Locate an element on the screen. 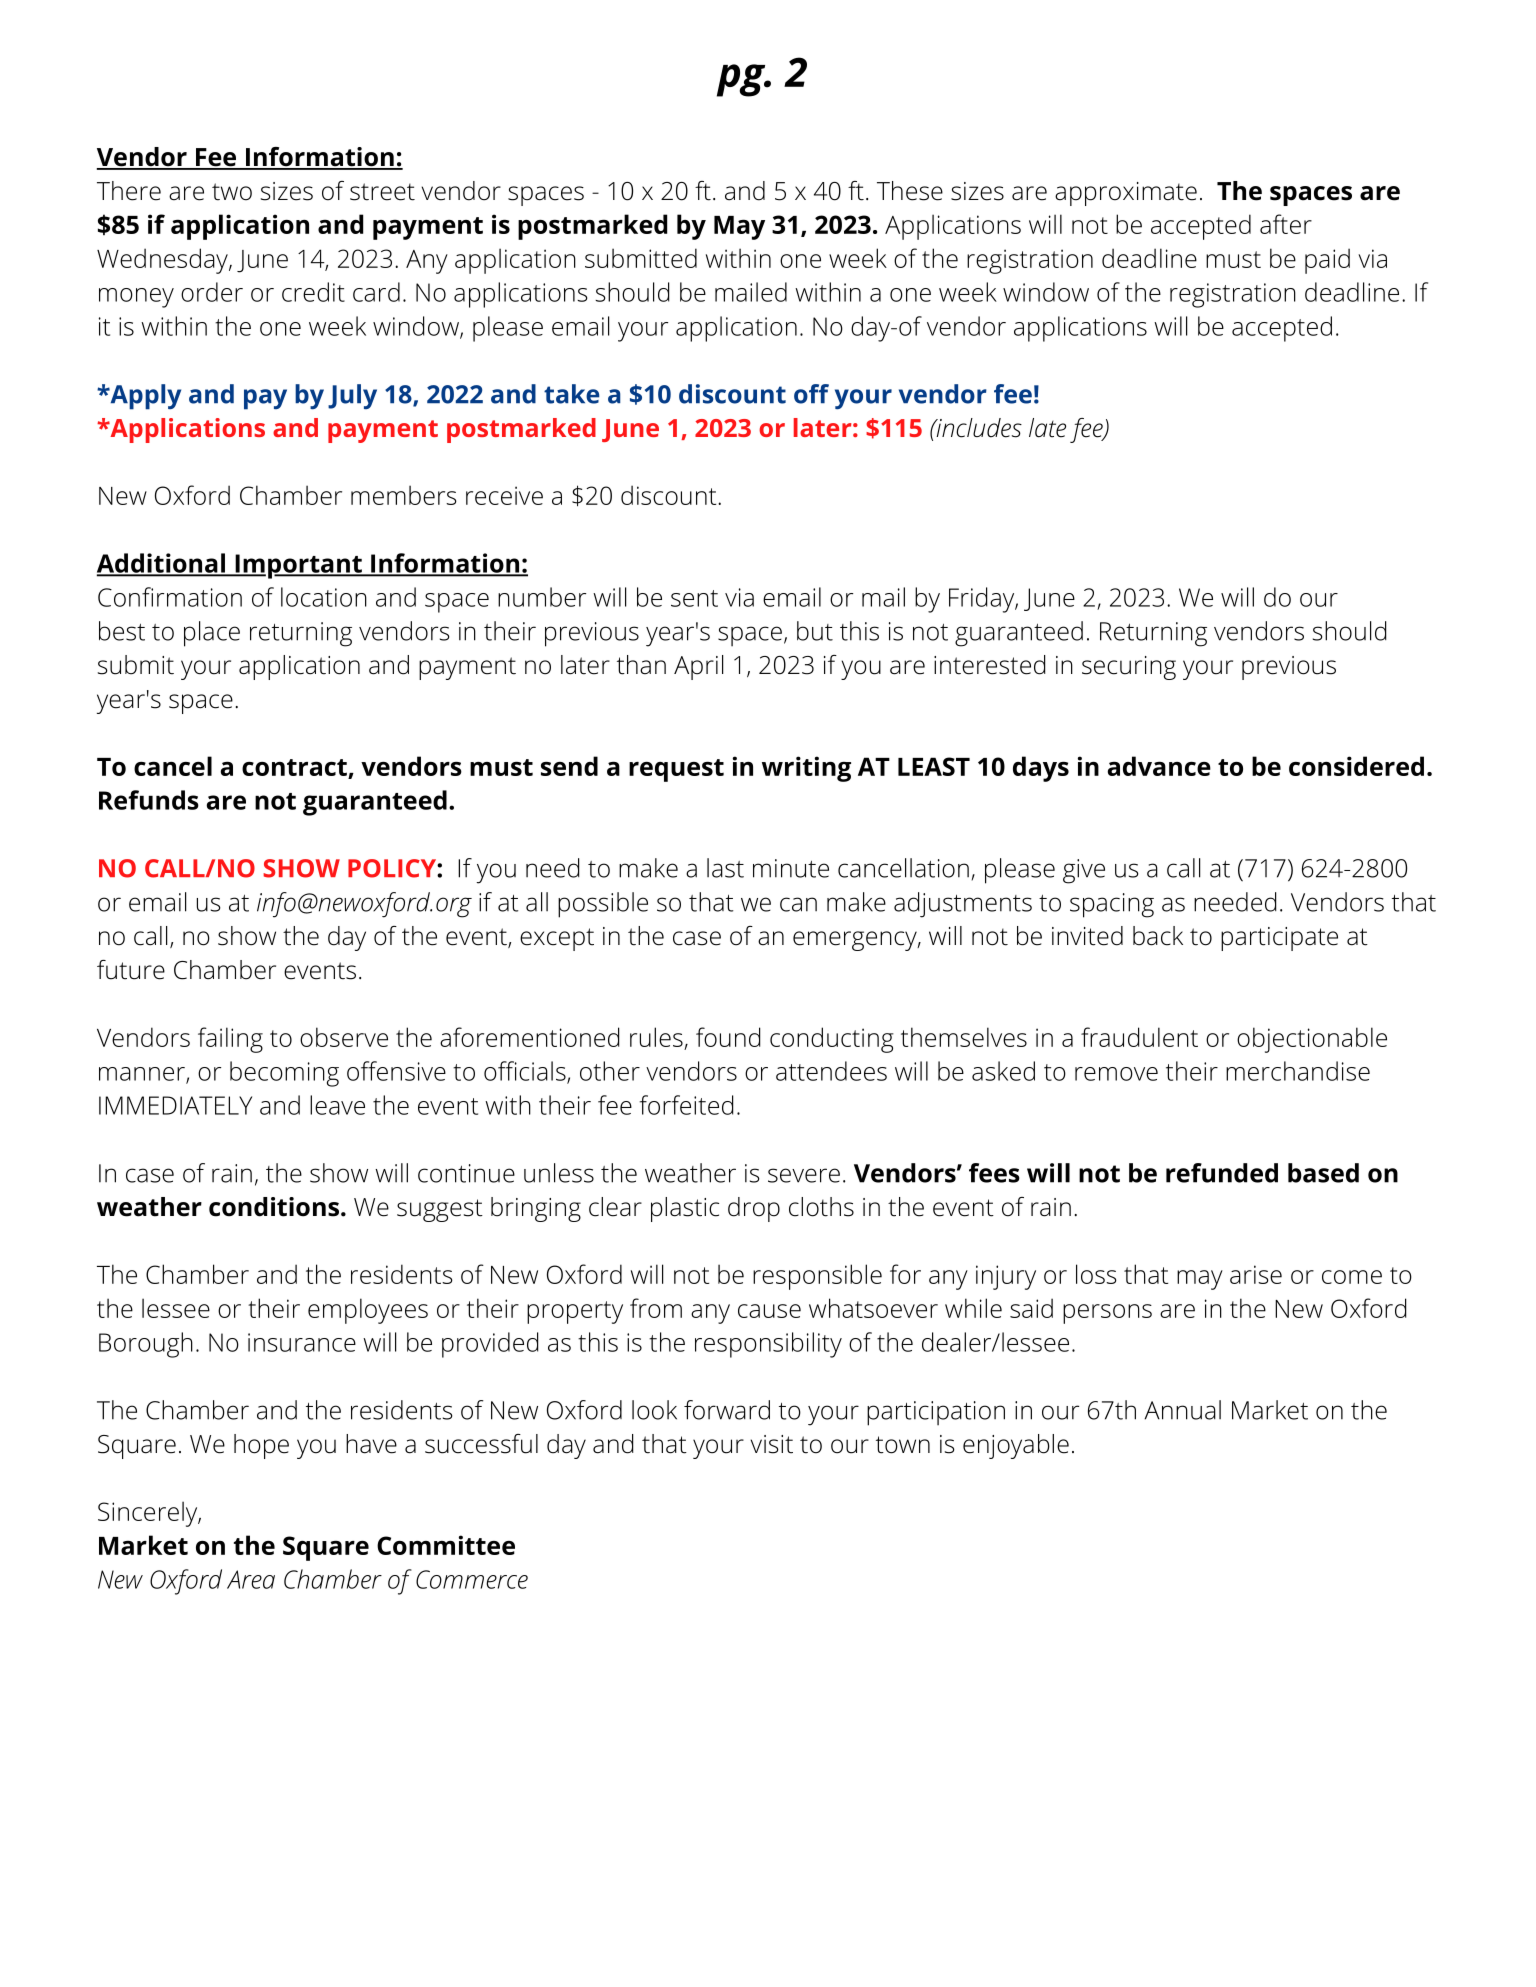 The width and height of the screenshot is (1536, 1987). two is located at coordinates (232, 192).
